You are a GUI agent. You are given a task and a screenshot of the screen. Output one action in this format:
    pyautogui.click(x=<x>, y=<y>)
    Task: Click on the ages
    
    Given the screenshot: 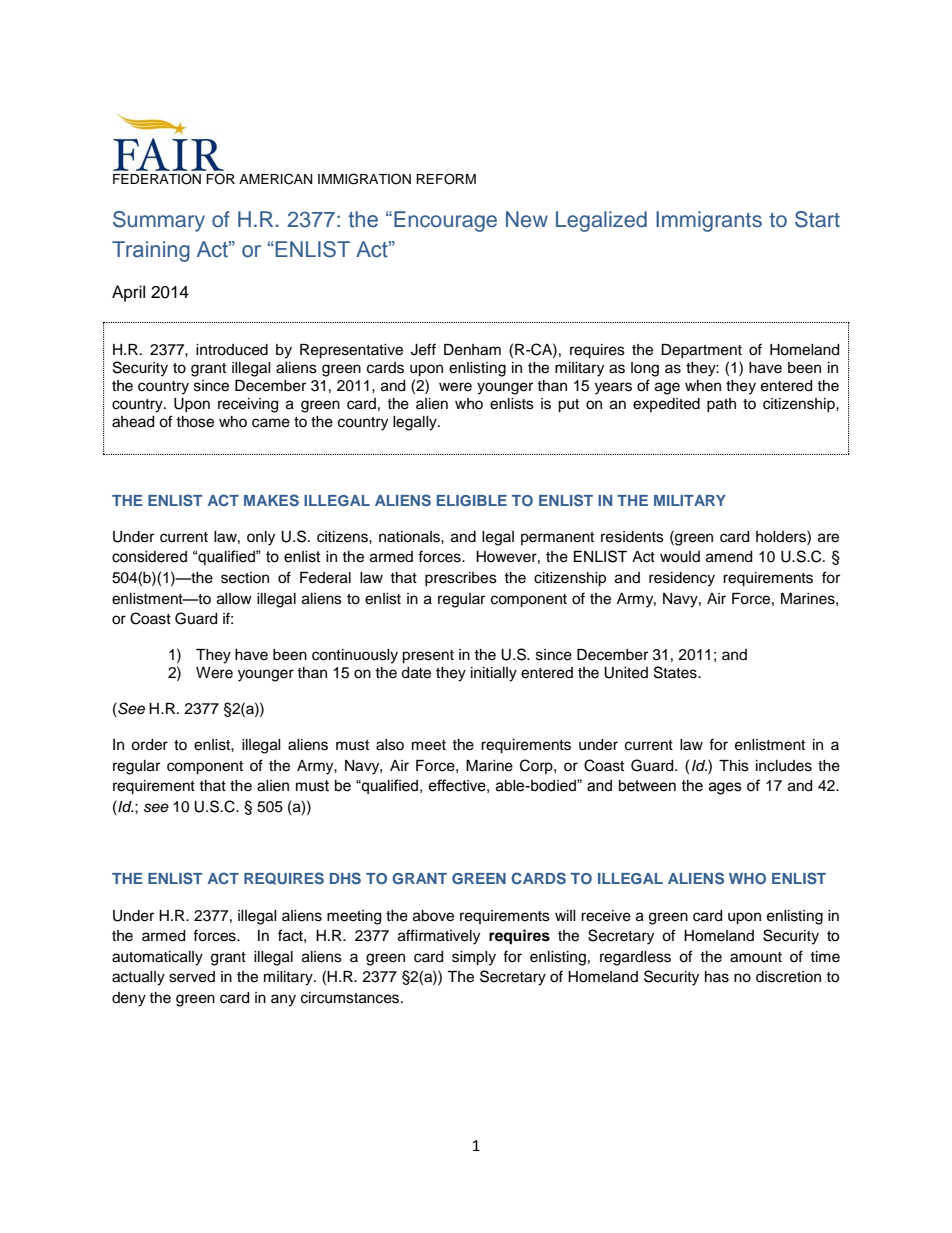 What is the action you would take?
    pyautogui.click(x=725, y=788)
